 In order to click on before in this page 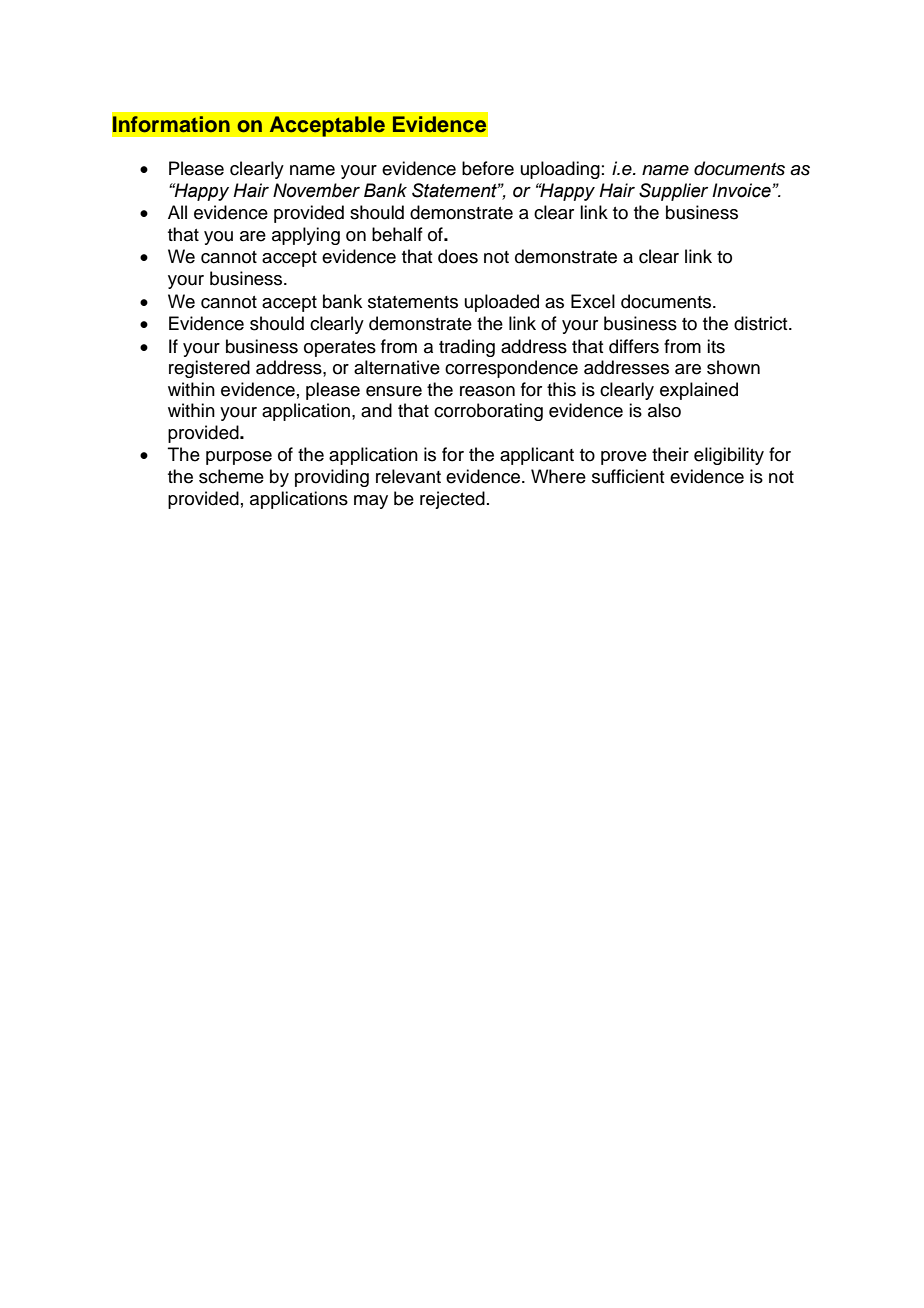, I will do `click(488, 168)`.
